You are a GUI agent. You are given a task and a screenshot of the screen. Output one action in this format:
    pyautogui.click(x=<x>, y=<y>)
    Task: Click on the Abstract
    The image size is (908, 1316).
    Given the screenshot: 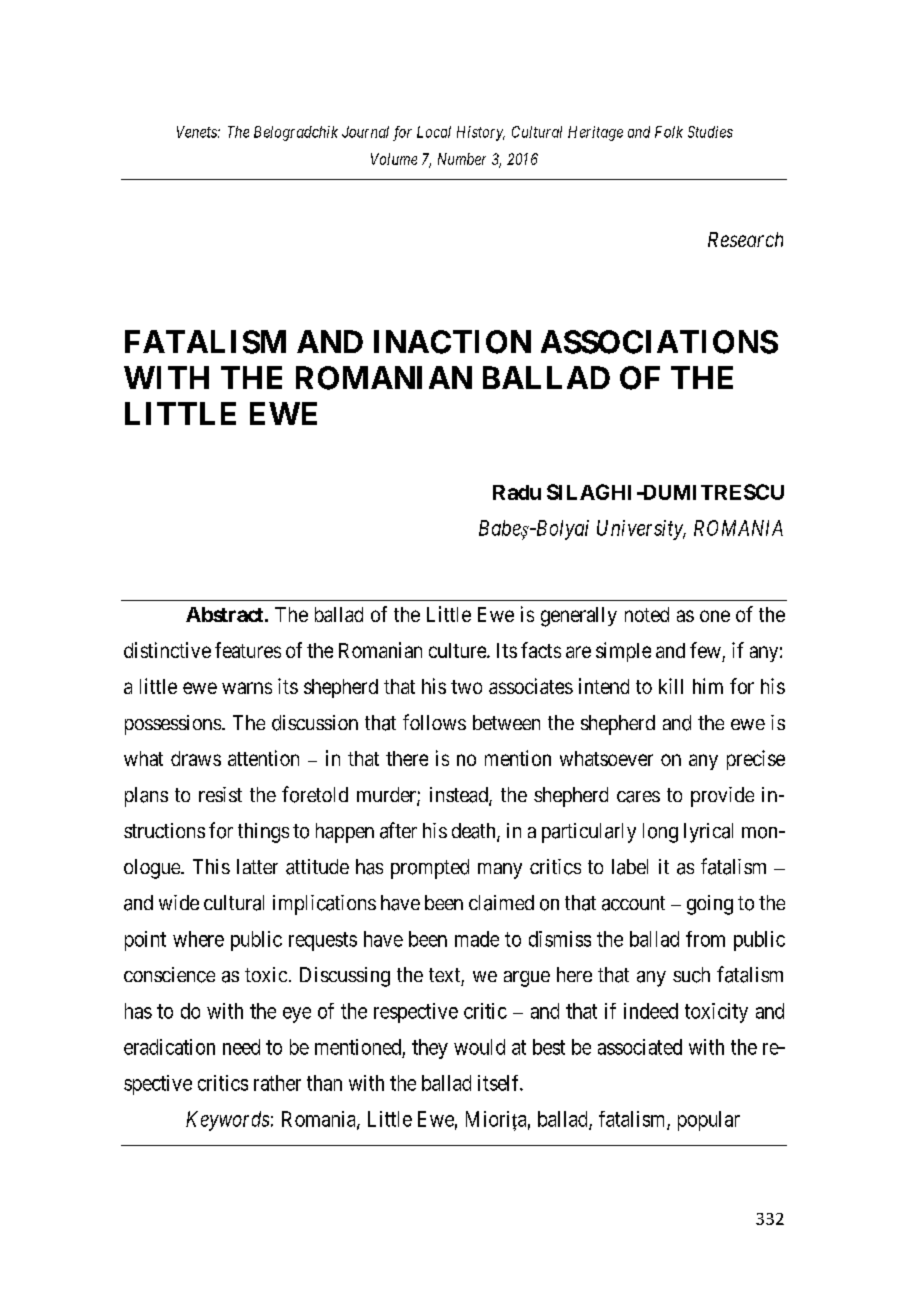 What is the action you would take?
    pyautogui.click(x=226, y=614)
